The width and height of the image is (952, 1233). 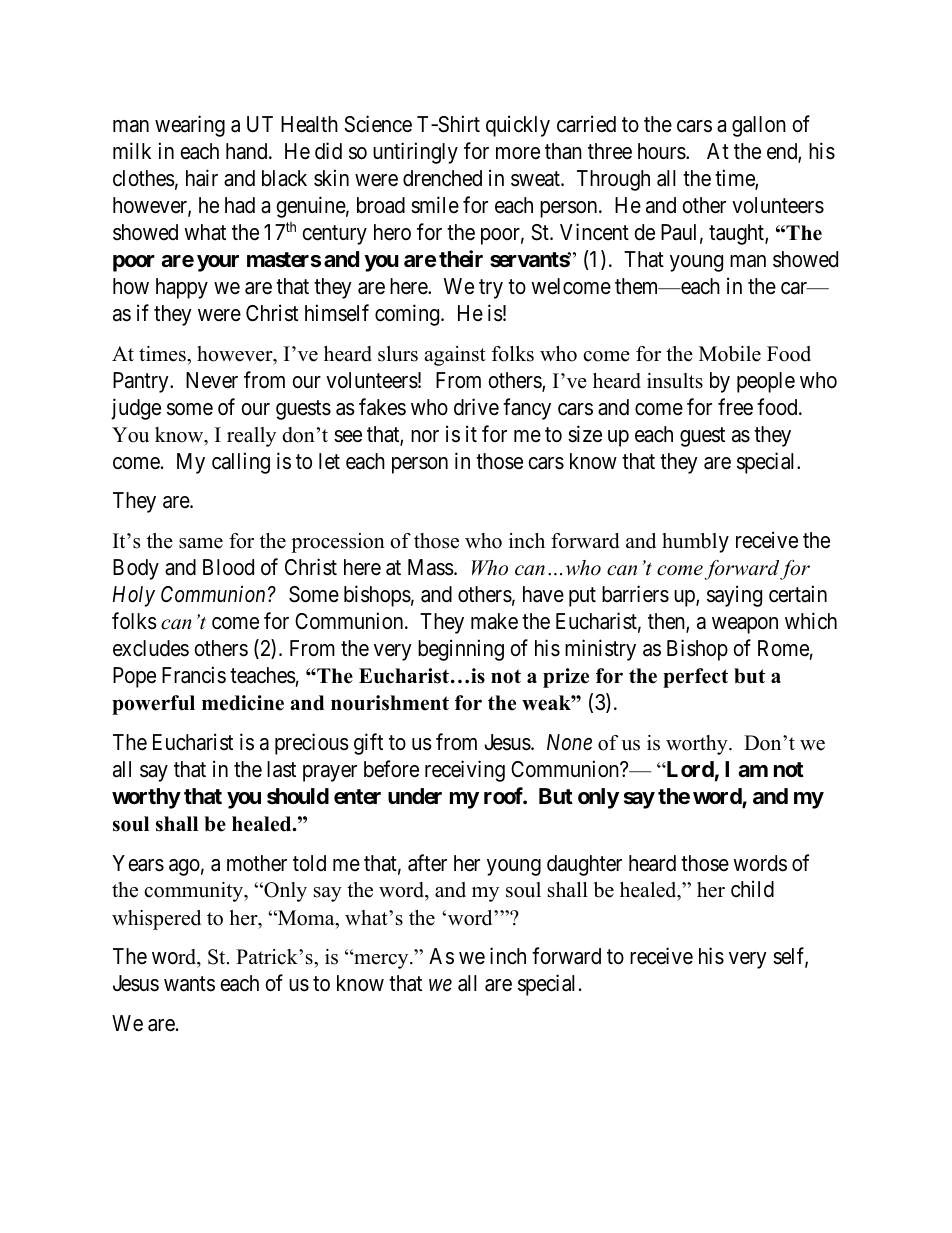 What do you see at coordinates (431, 567) in the image?
I see `Mass` at bounding box center [431, 567].
